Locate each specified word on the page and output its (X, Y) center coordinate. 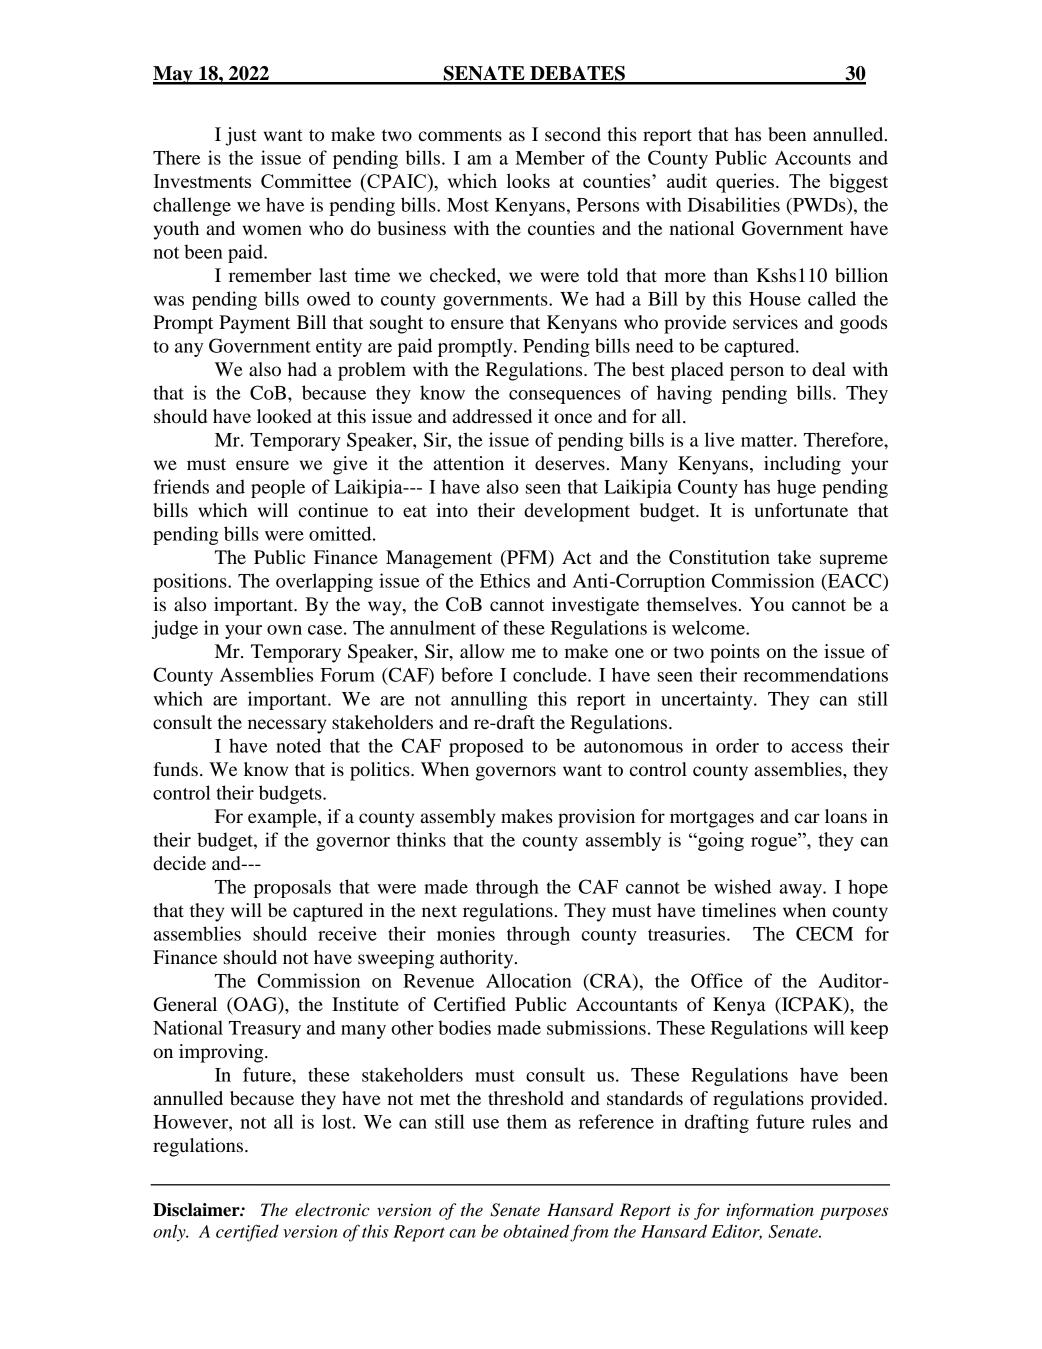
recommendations (815, 674)
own (284, 630)
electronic (332, 1209)
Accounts (813, 158)
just (241, 136)
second (573, 134)
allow (482, 651)
